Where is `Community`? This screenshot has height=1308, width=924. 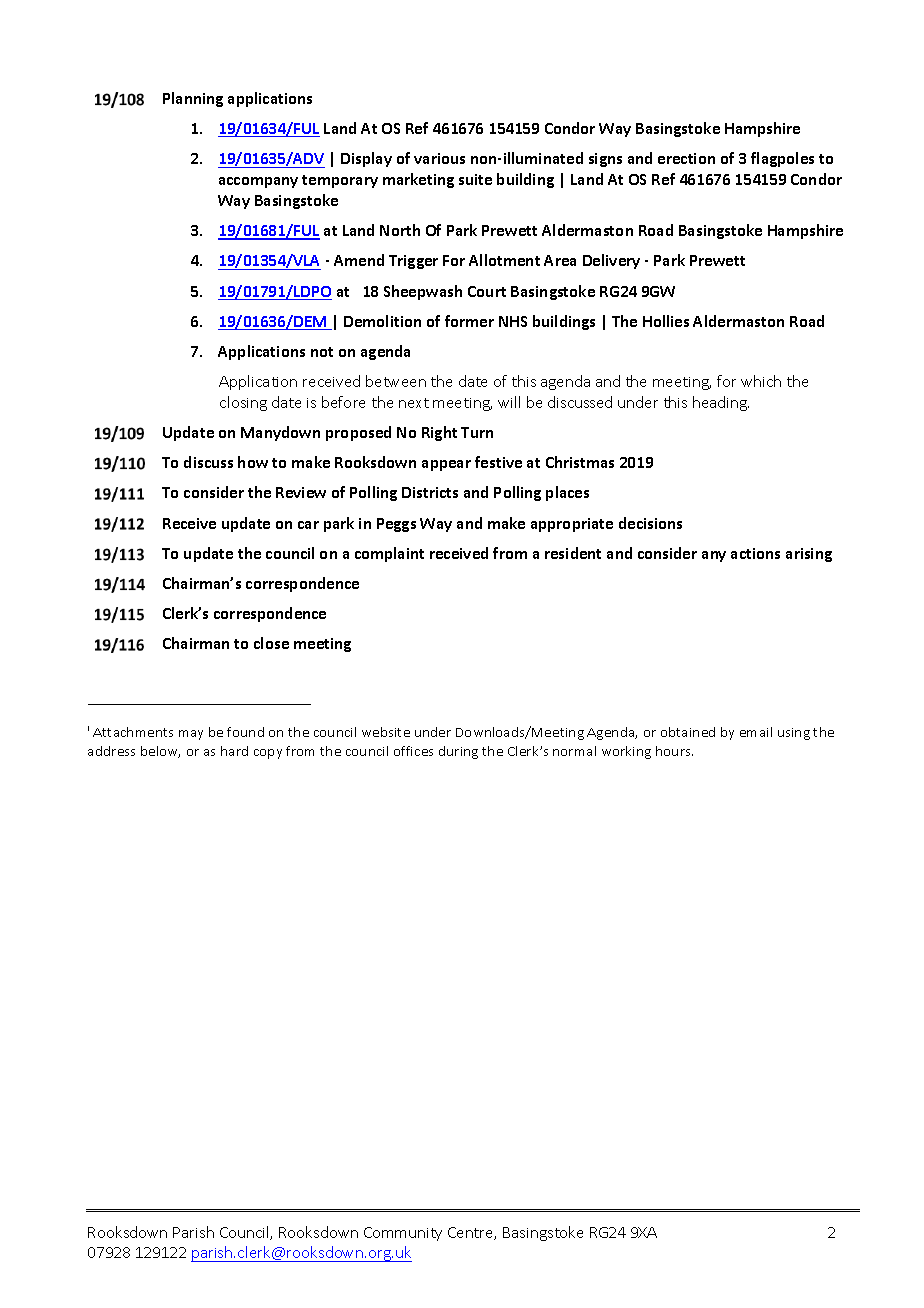
Community is located at coordinates (403, 1234).
